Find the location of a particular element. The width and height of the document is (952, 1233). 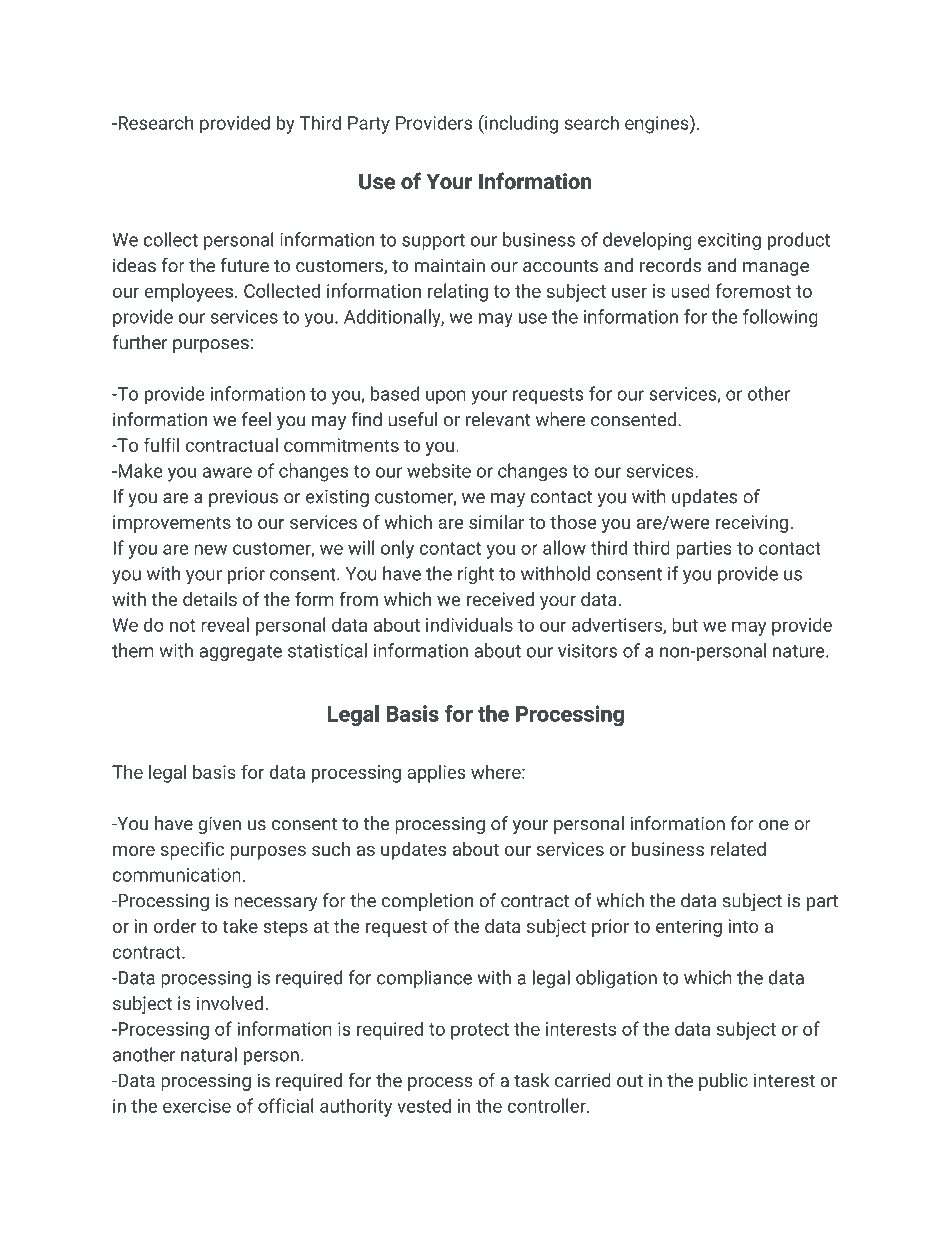

public is located at coordinates (723, 1082).
